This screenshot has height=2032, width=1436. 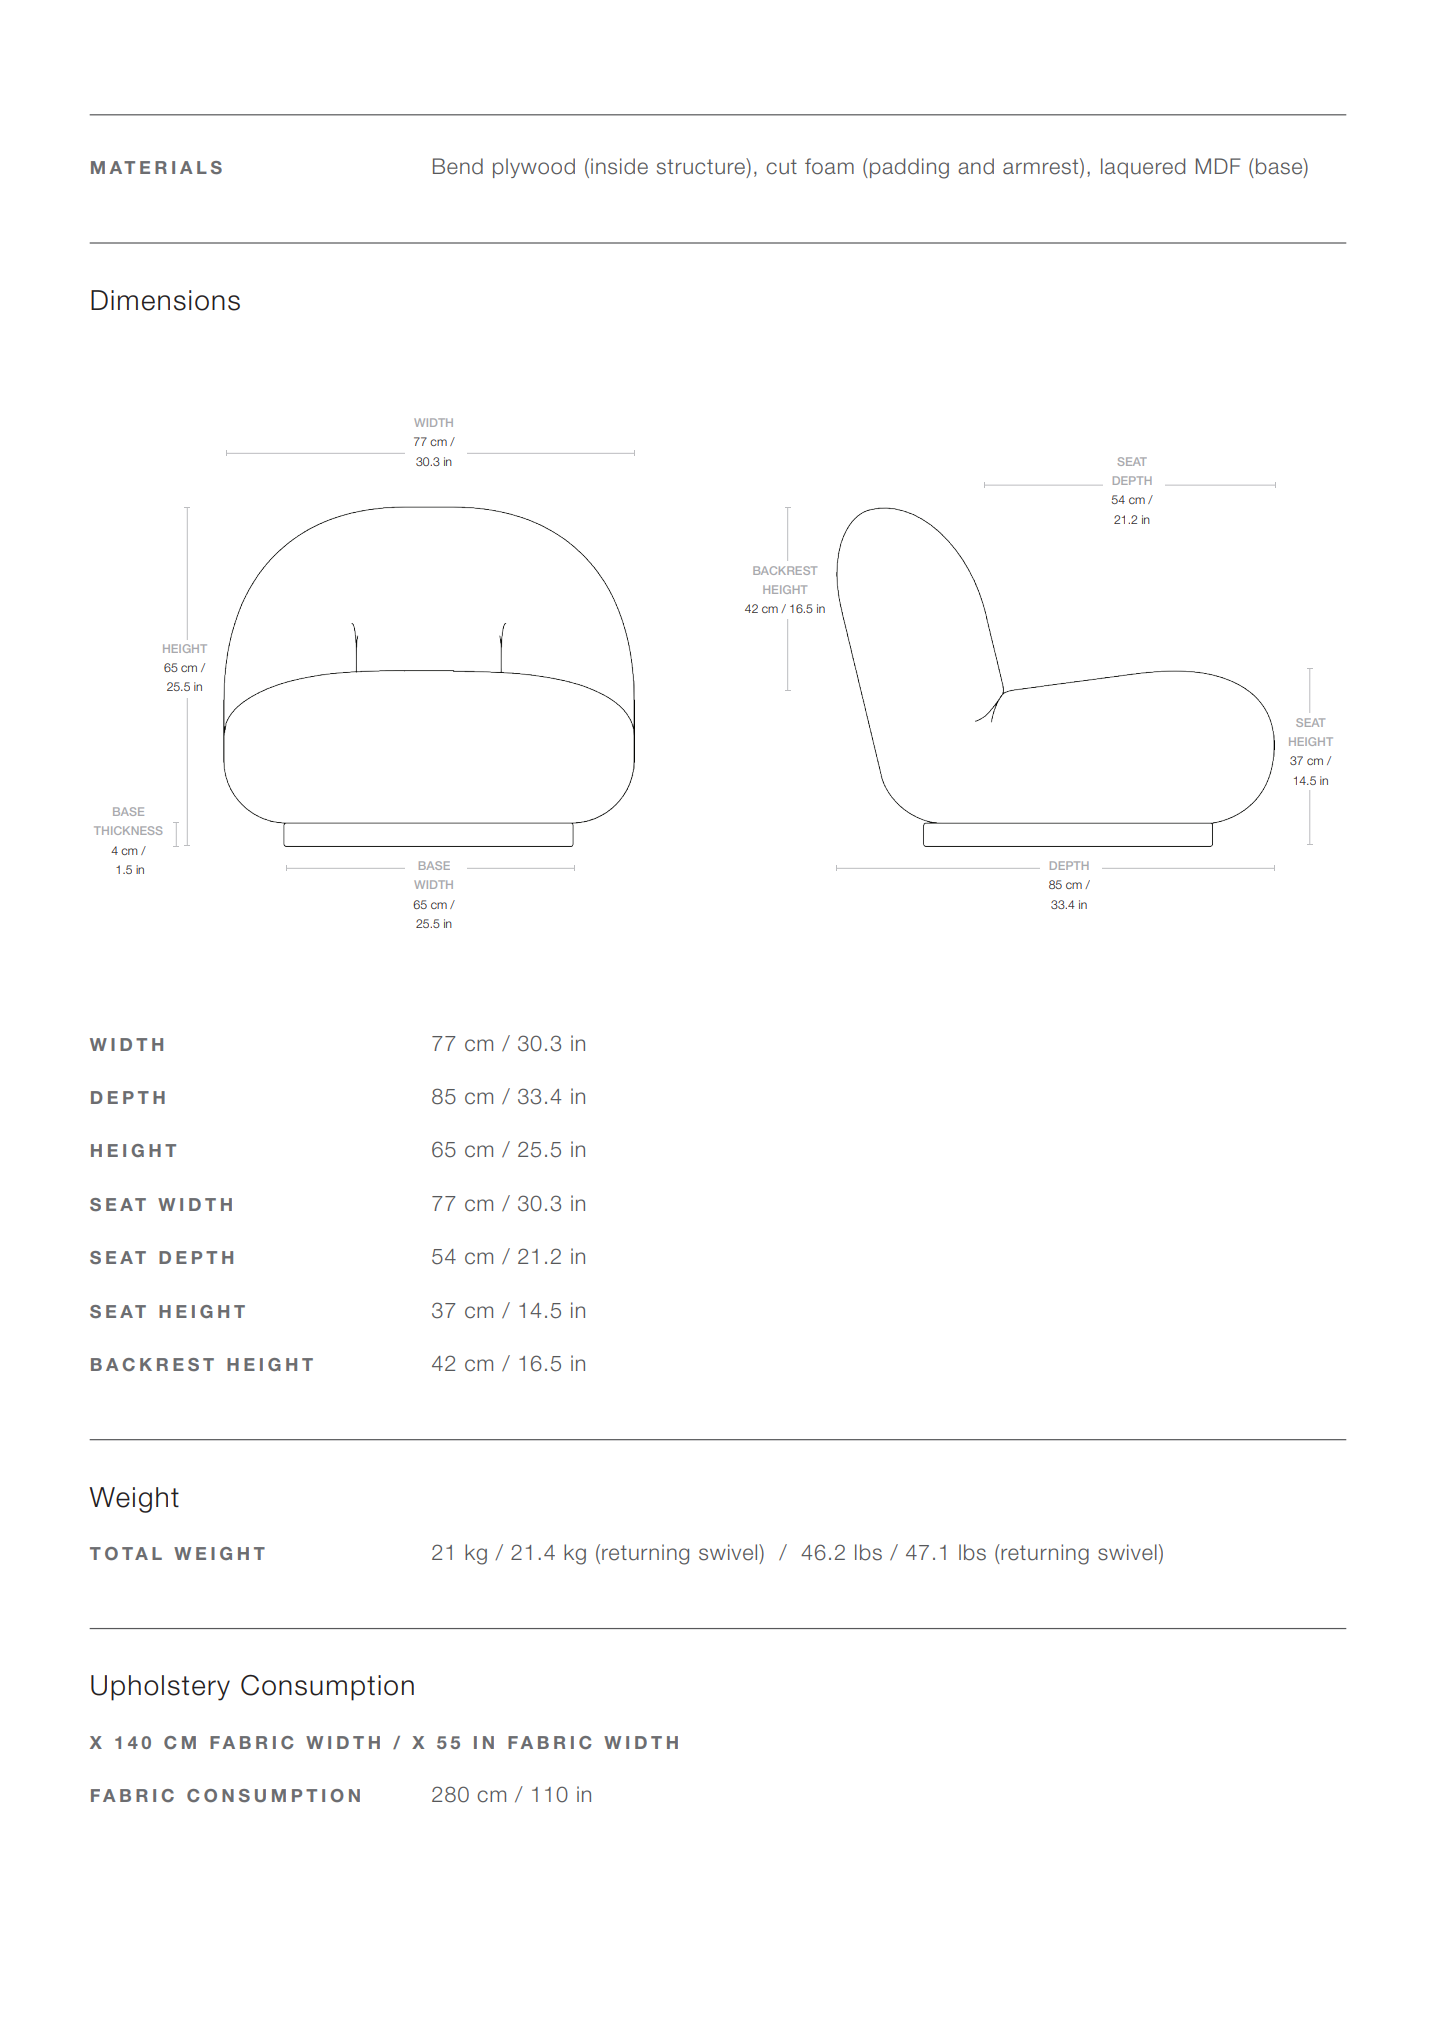 What do you see at coordinates (976, 166) in the screenshot?
I see `and` at bounding box center [976, 166].
